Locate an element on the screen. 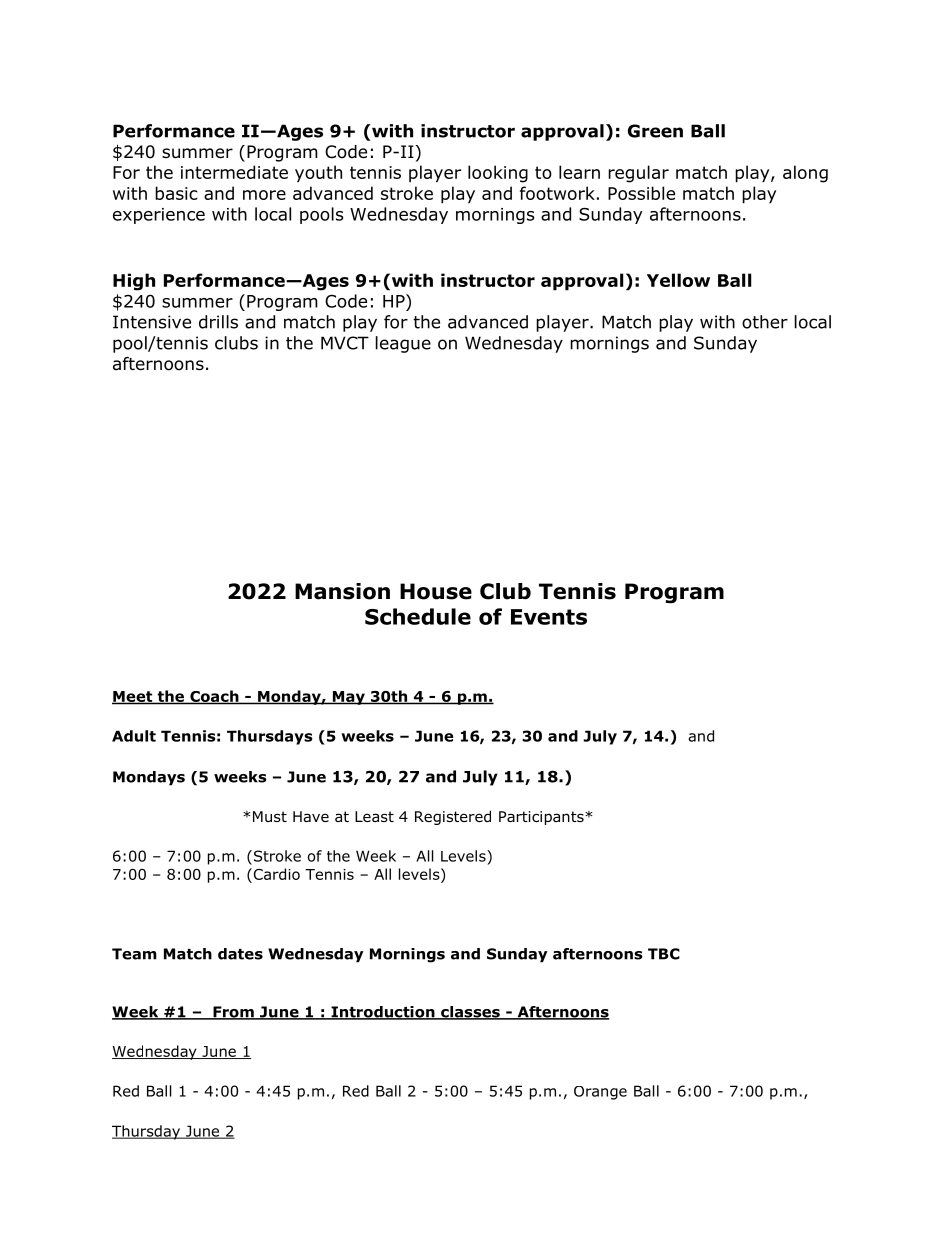 This screenshot has width=952, height=1233. From is located at coordinates (233, 1013).
